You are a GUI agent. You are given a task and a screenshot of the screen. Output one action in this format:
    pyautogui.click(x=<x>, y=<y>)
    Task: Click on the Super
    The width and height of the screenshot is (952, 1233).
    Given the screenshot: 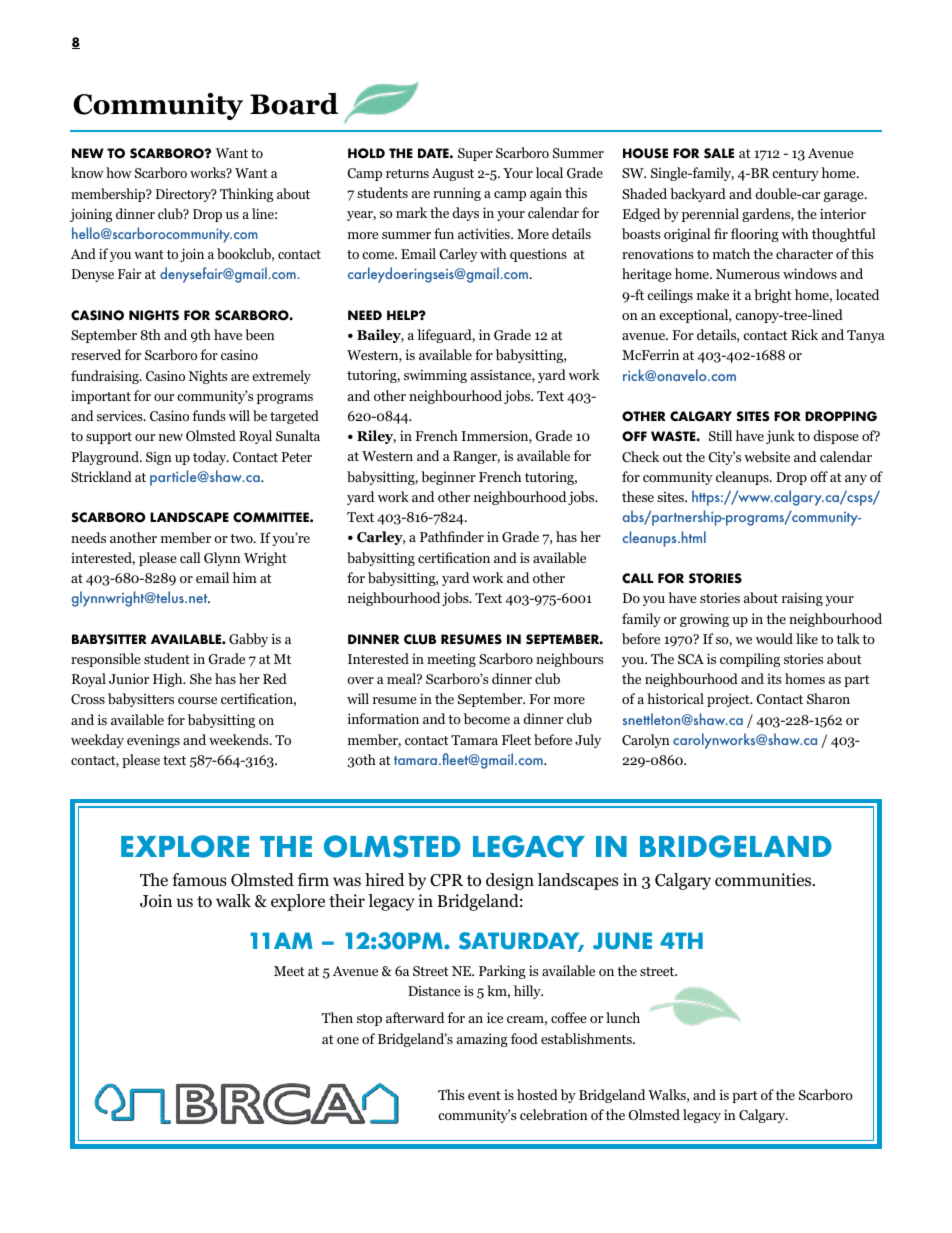 What is the action you would take?
    pyautogui.click(x=475, y=154)
